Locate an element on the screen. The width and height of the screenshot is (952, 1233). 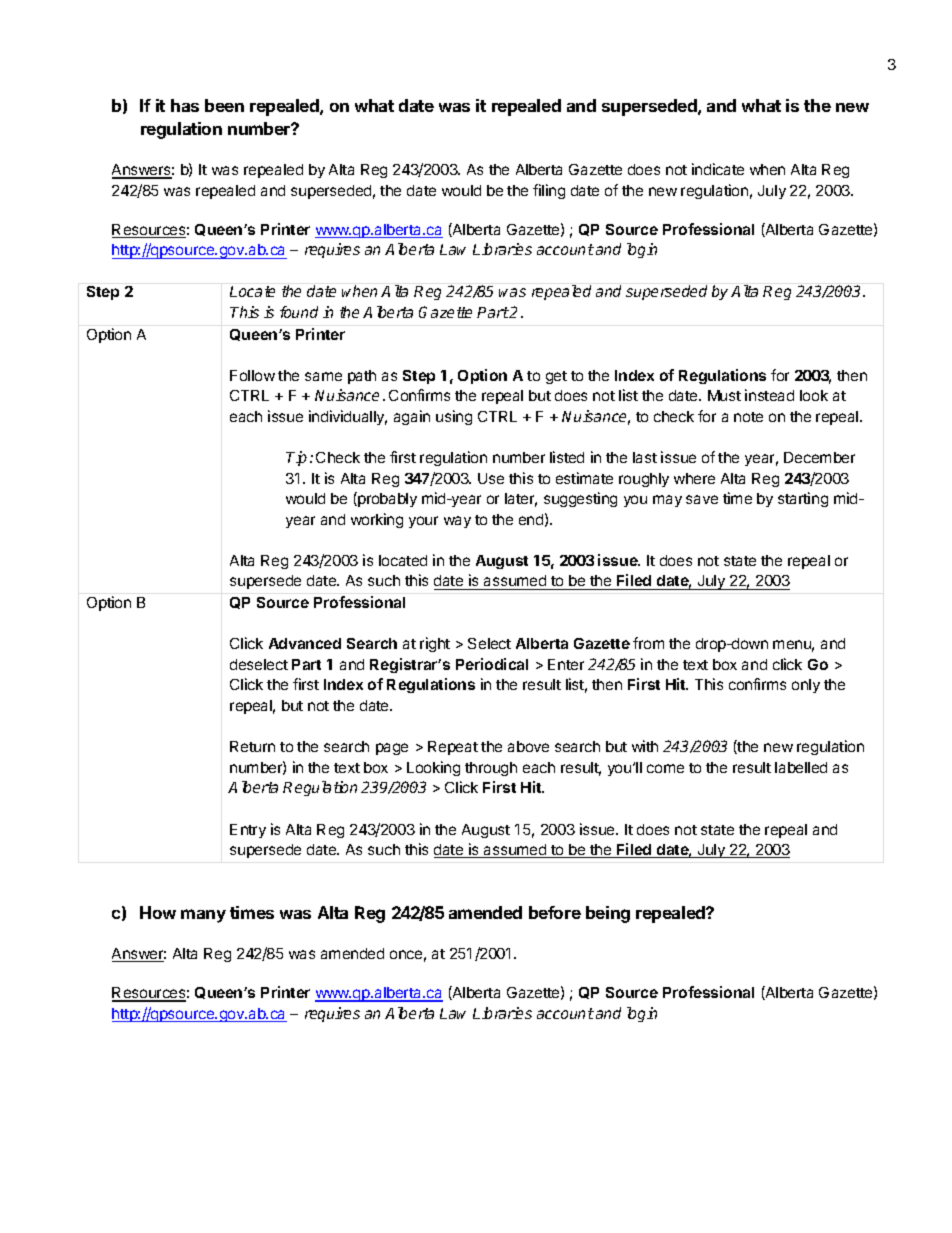
filing is located at coordinates (549, 191).
